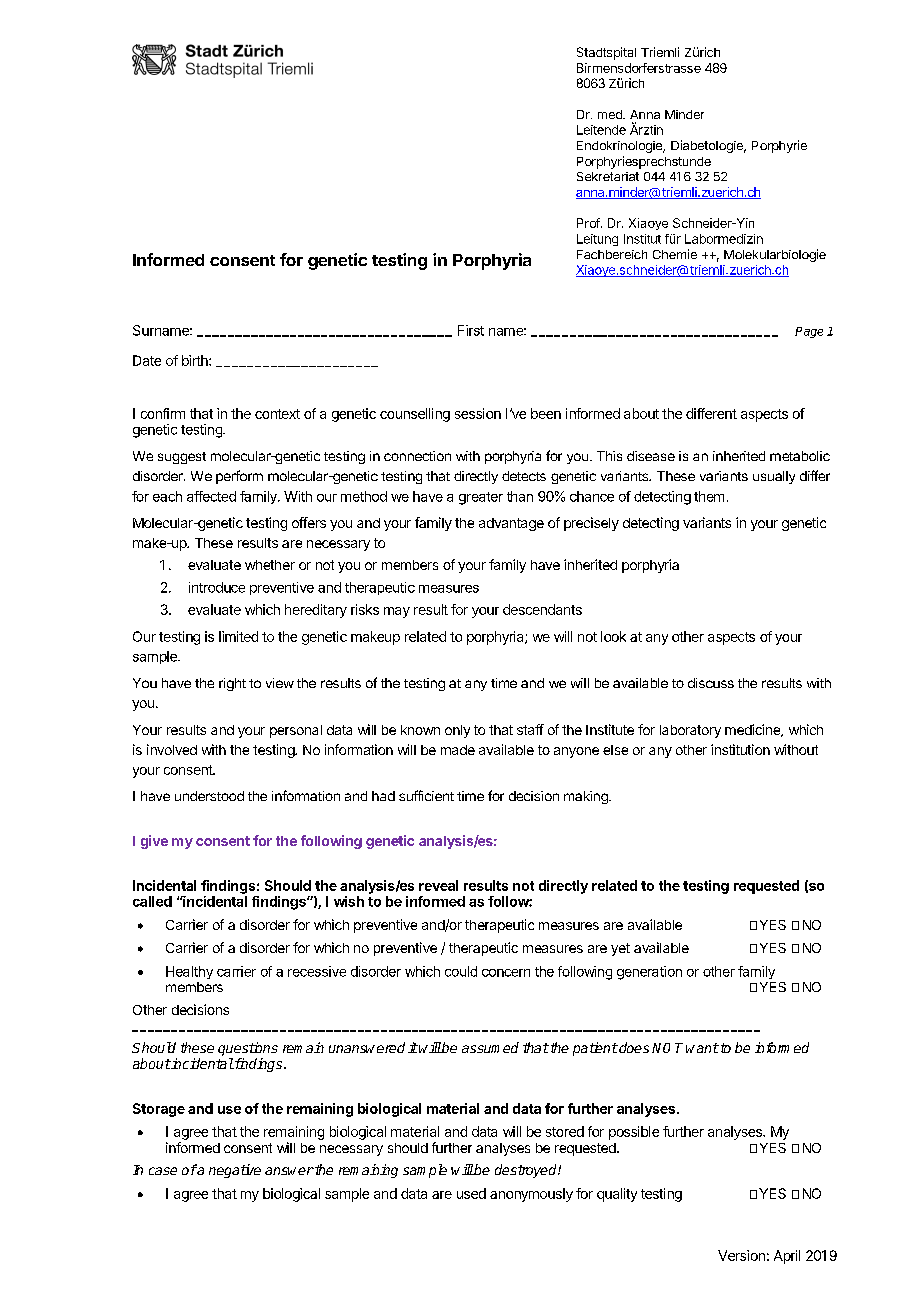  What do you see at coordinates (217, 587) in the screenshot?
I see `introduce` at bounding box center [217, 587].
